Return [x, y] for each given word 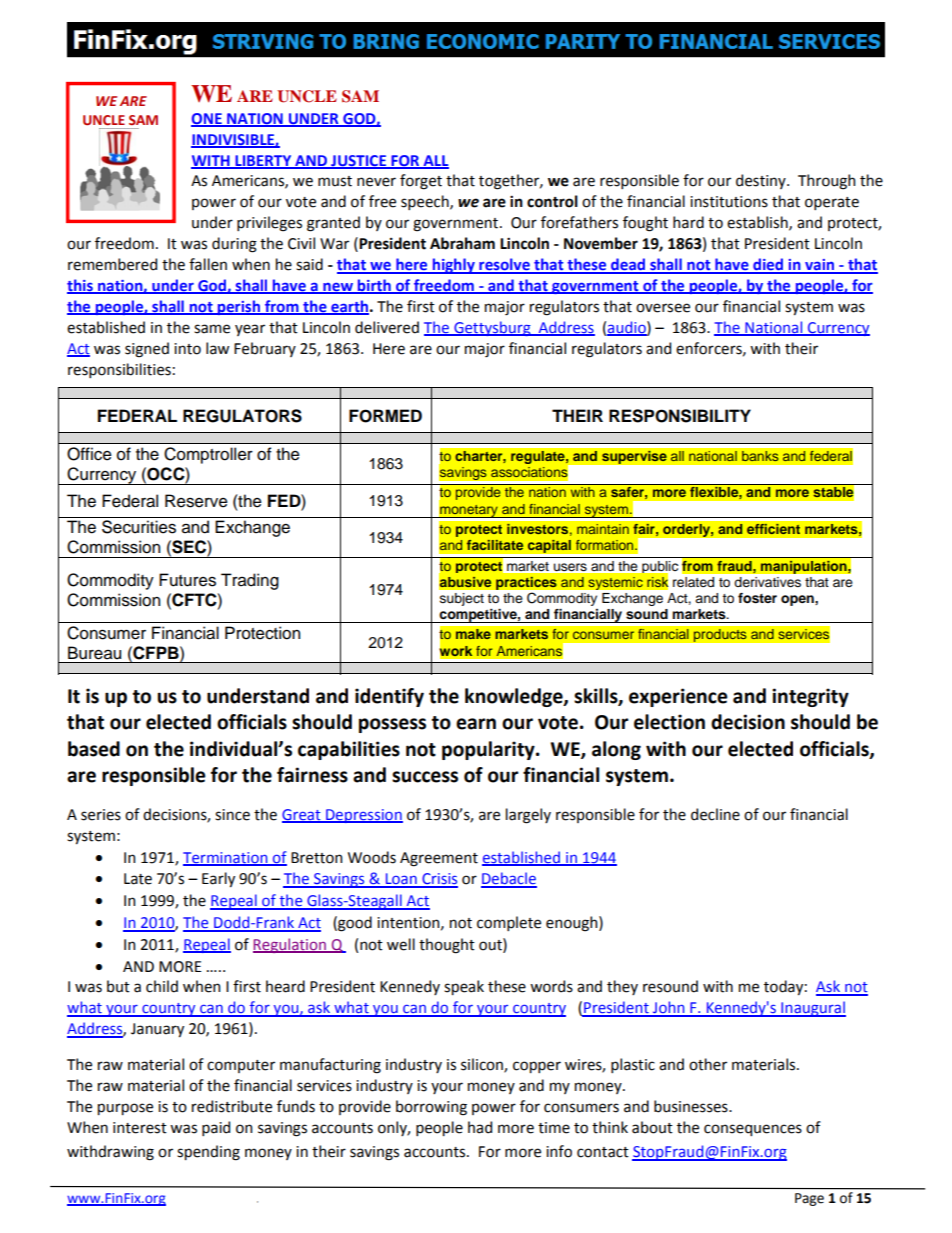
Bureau [94, 653]
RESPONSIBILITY [680, 416]
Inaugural [812, 1009]
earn [476, 724]
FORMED [385, 416]
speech [426, 202]
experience [678, 697]
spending [208, 1153]
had [480, 1127]
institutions [729, 202]
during [234, 245]
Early [218, 879]
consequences [753, 1130]
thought [447, 946]
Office [89, 454]
